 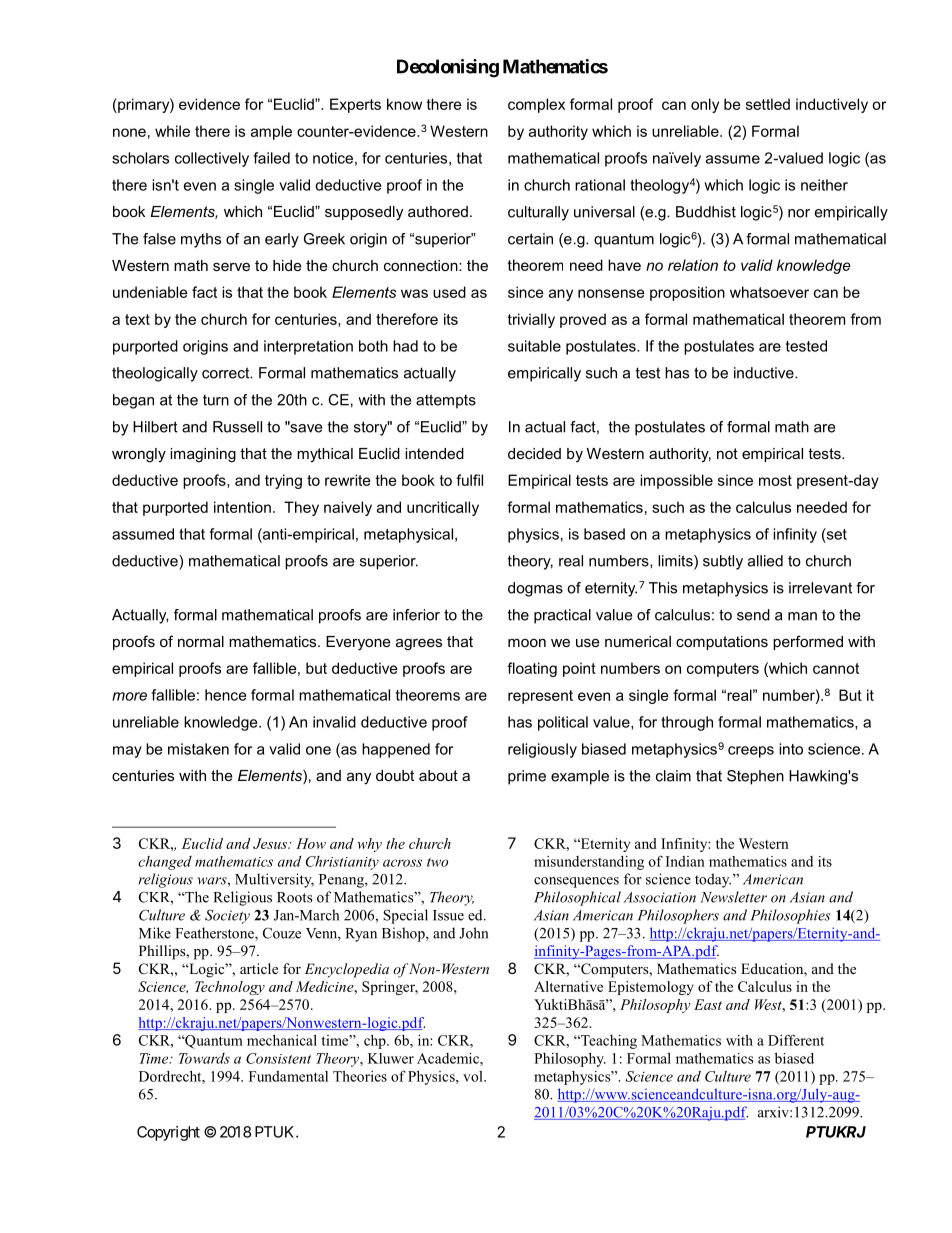 What do you see at coordinates (536, 105) in the image?
I see `complex` at bounding box center [536, 105].
